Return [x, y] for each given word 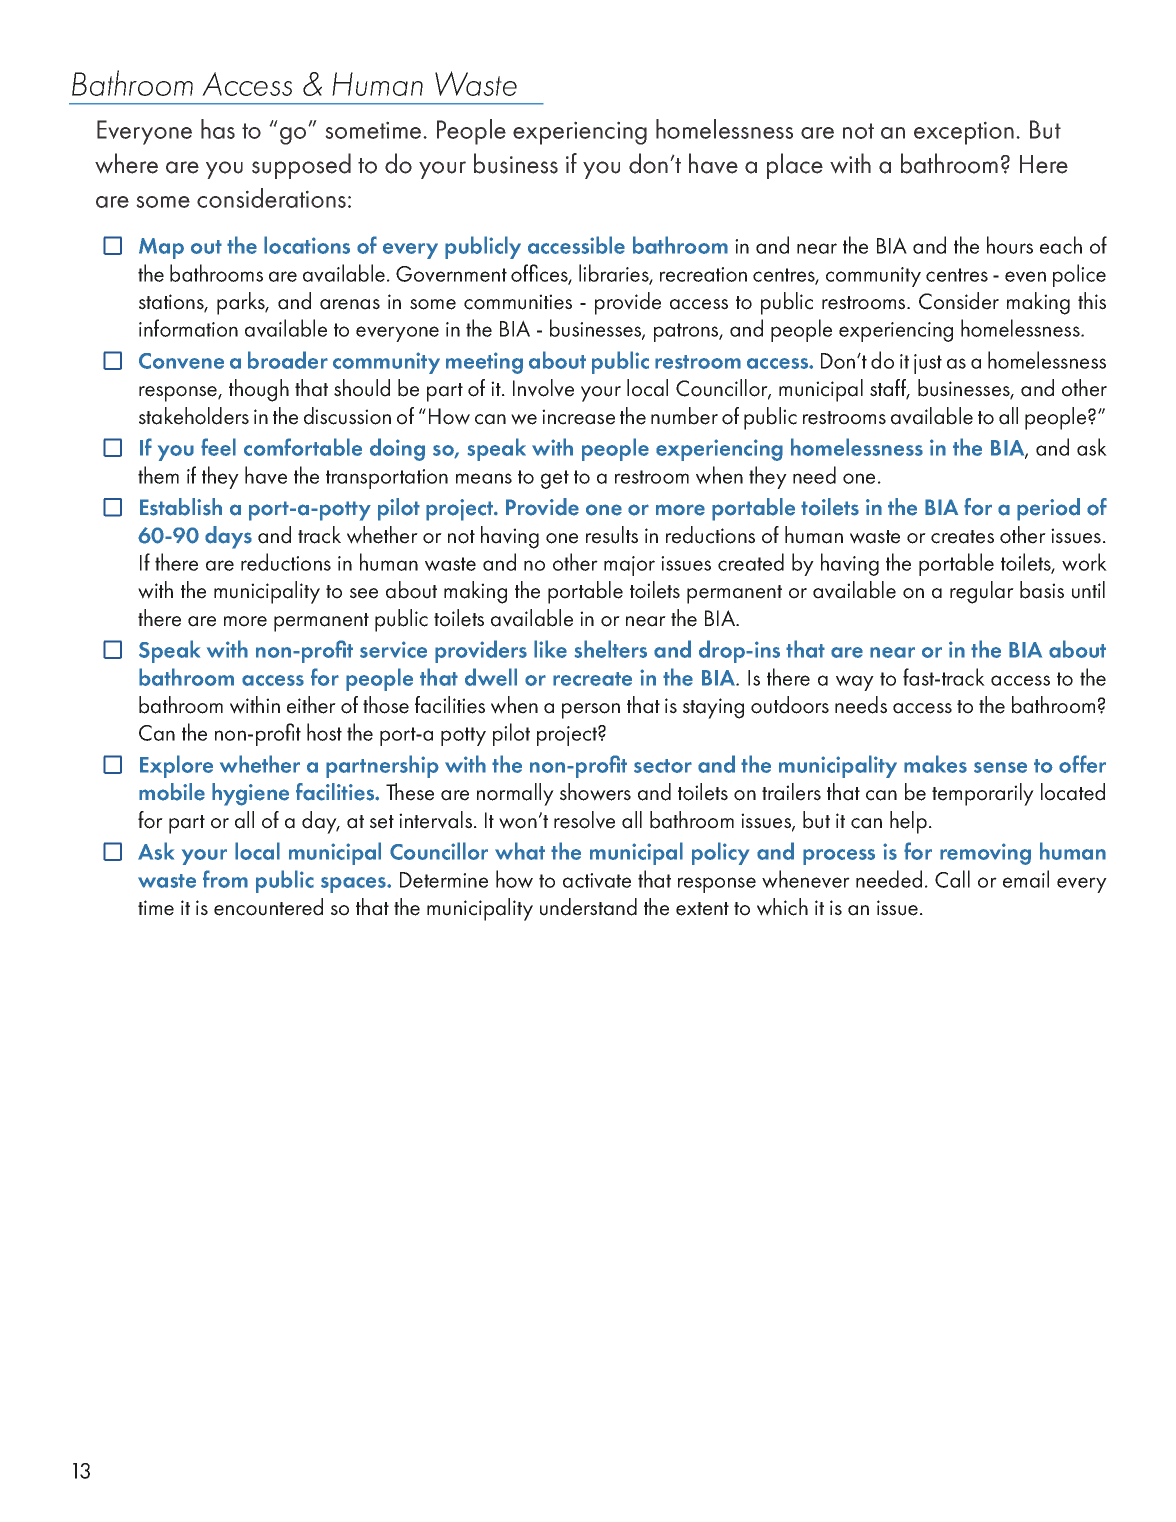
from [225, 879]
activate [597, 880]
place [795, 166]
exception [964, 133]
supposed [301, 166]
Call [952, 879]
